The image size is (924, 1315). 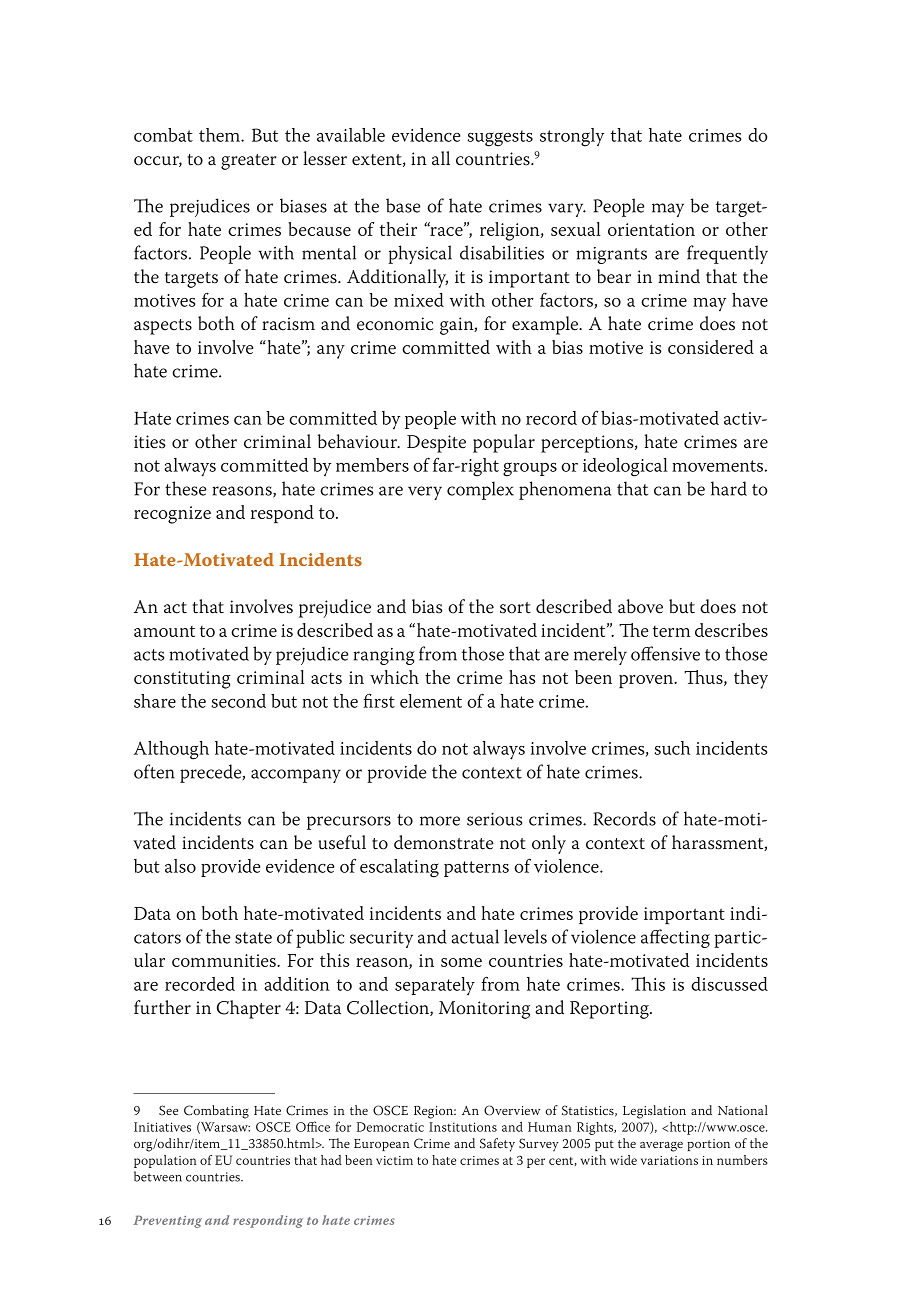 I want to click on suggests, so click(x=500, y=138).
